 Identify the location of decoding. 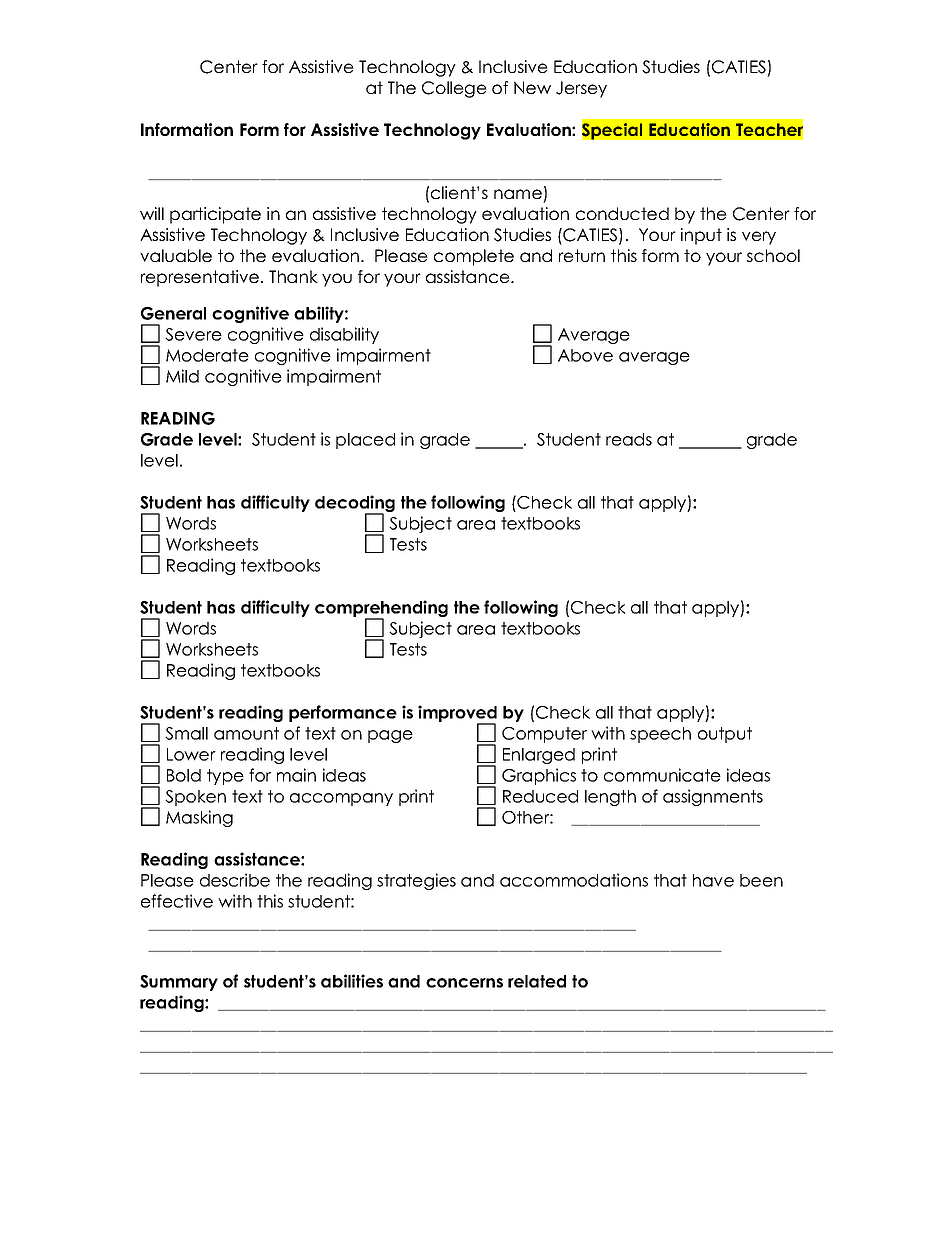
(355, 505).
